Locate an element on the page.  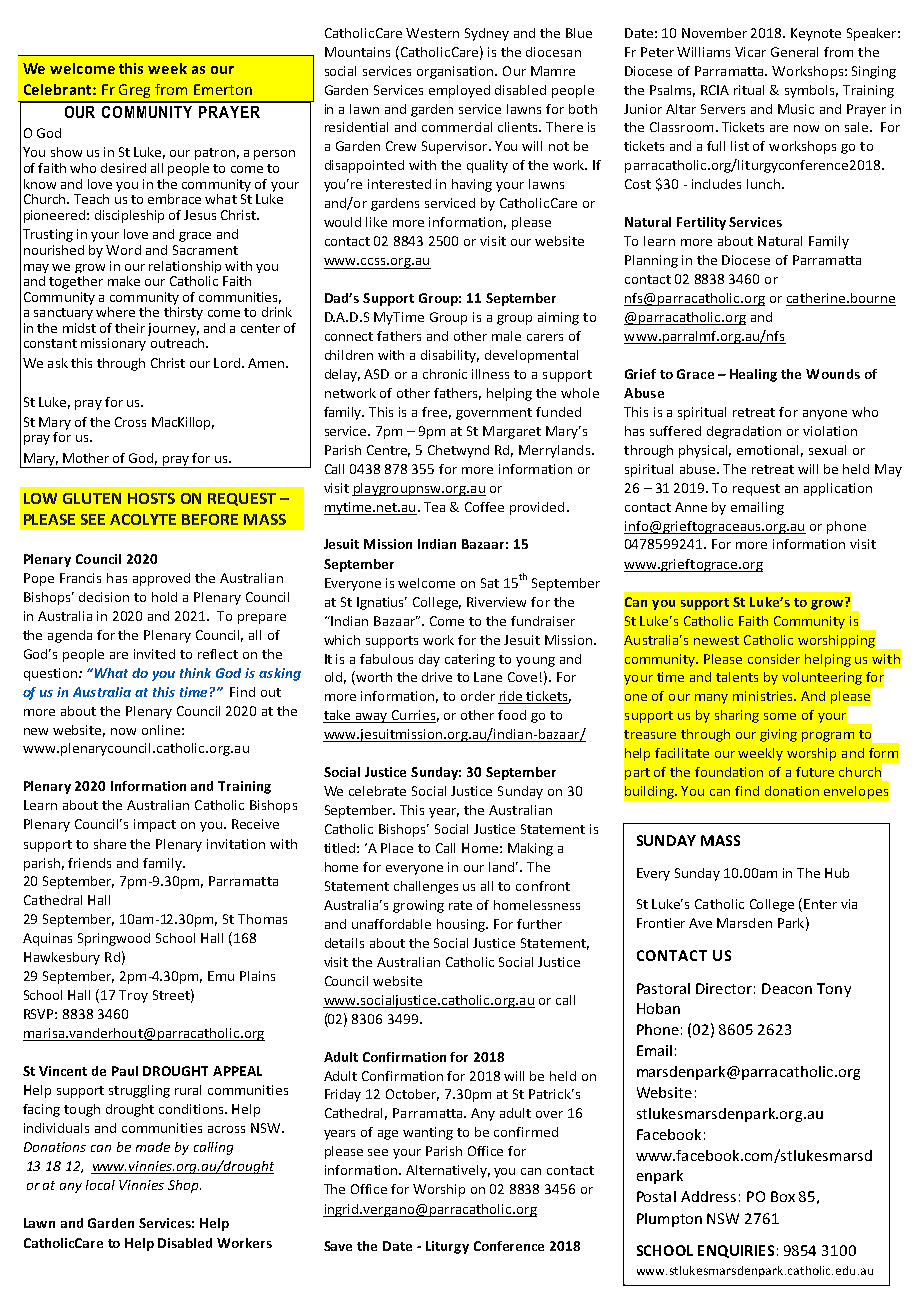
organisation is located at coordinates (456, 72).
